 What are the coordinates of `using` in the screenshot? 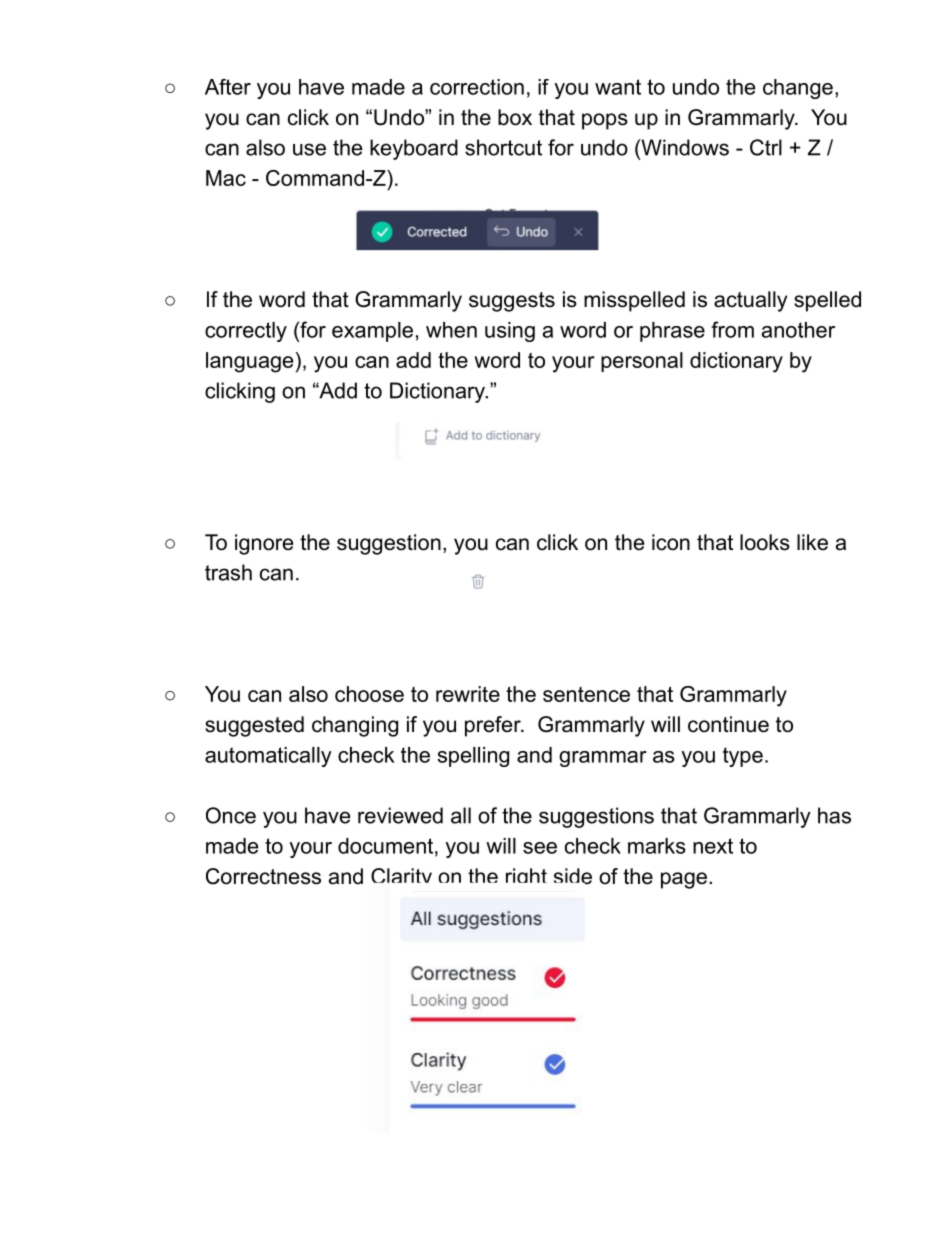 It's located at (510, 332).
